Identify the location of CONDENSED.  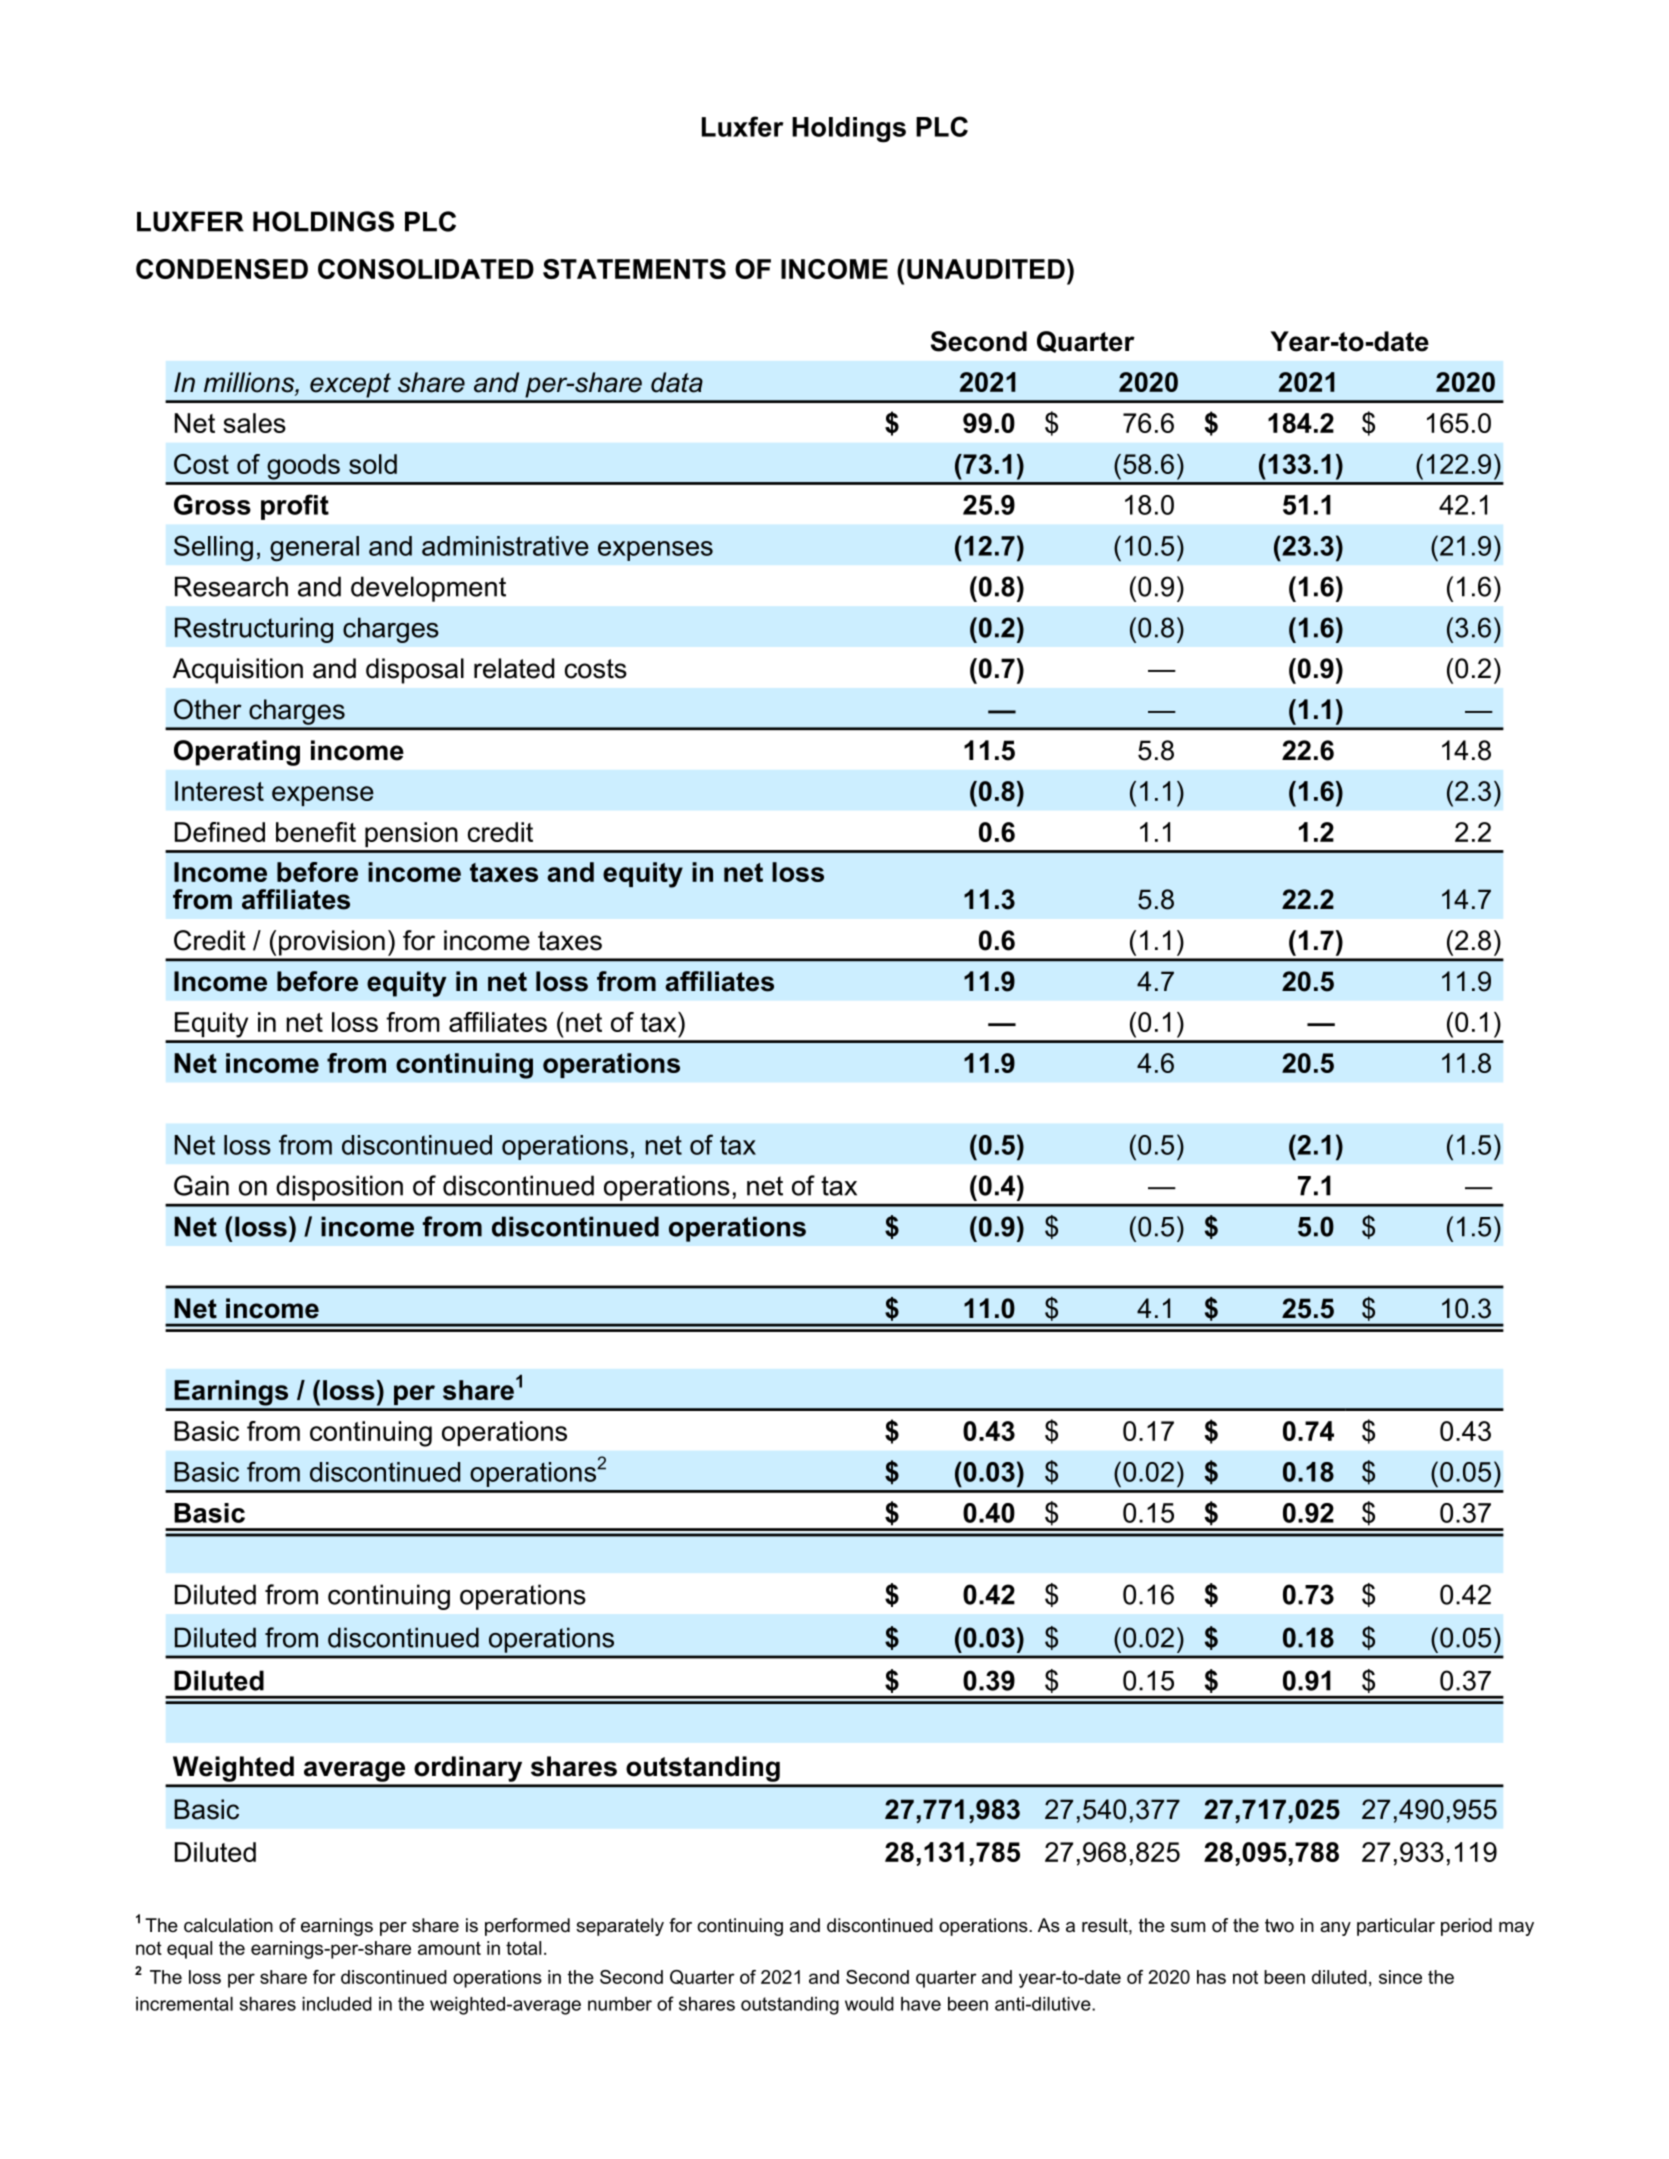
(222, 269).
